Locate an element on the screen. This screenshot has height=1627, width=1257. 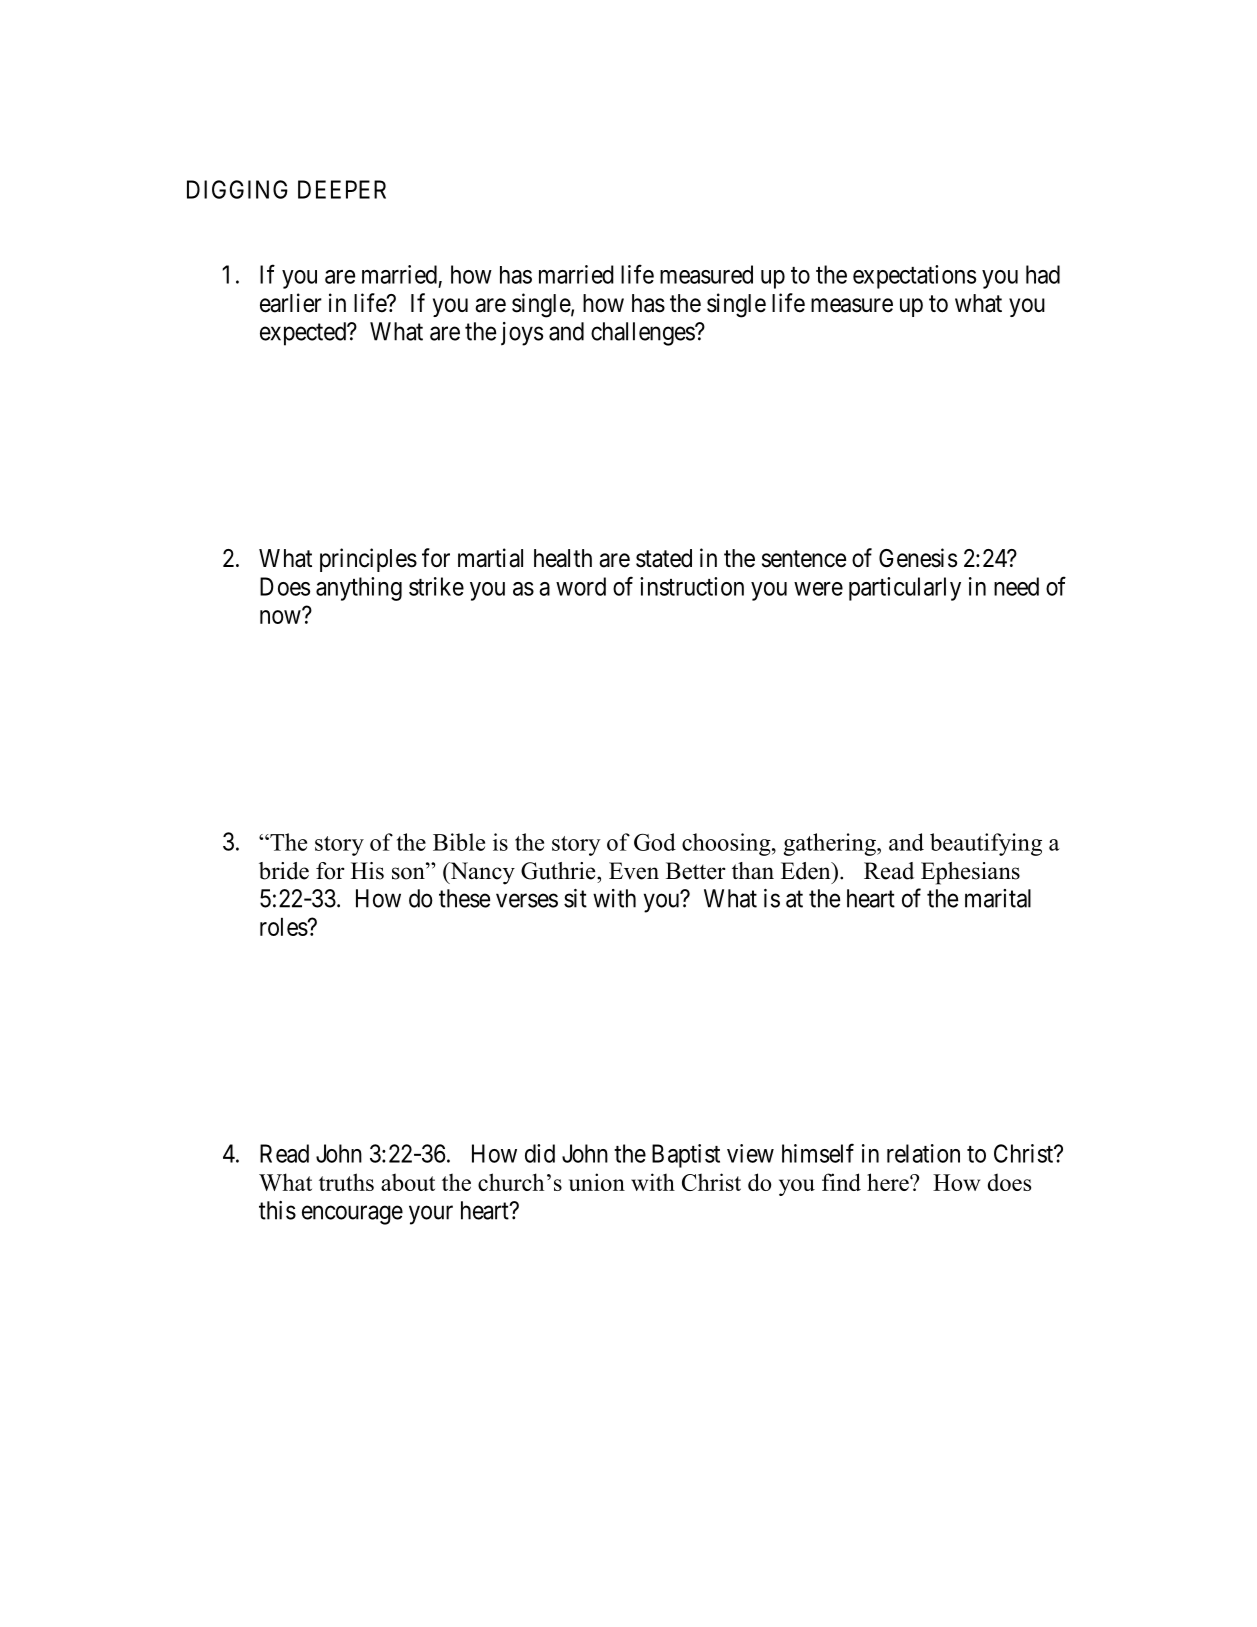
bride is located at coordinates (284, 871).
